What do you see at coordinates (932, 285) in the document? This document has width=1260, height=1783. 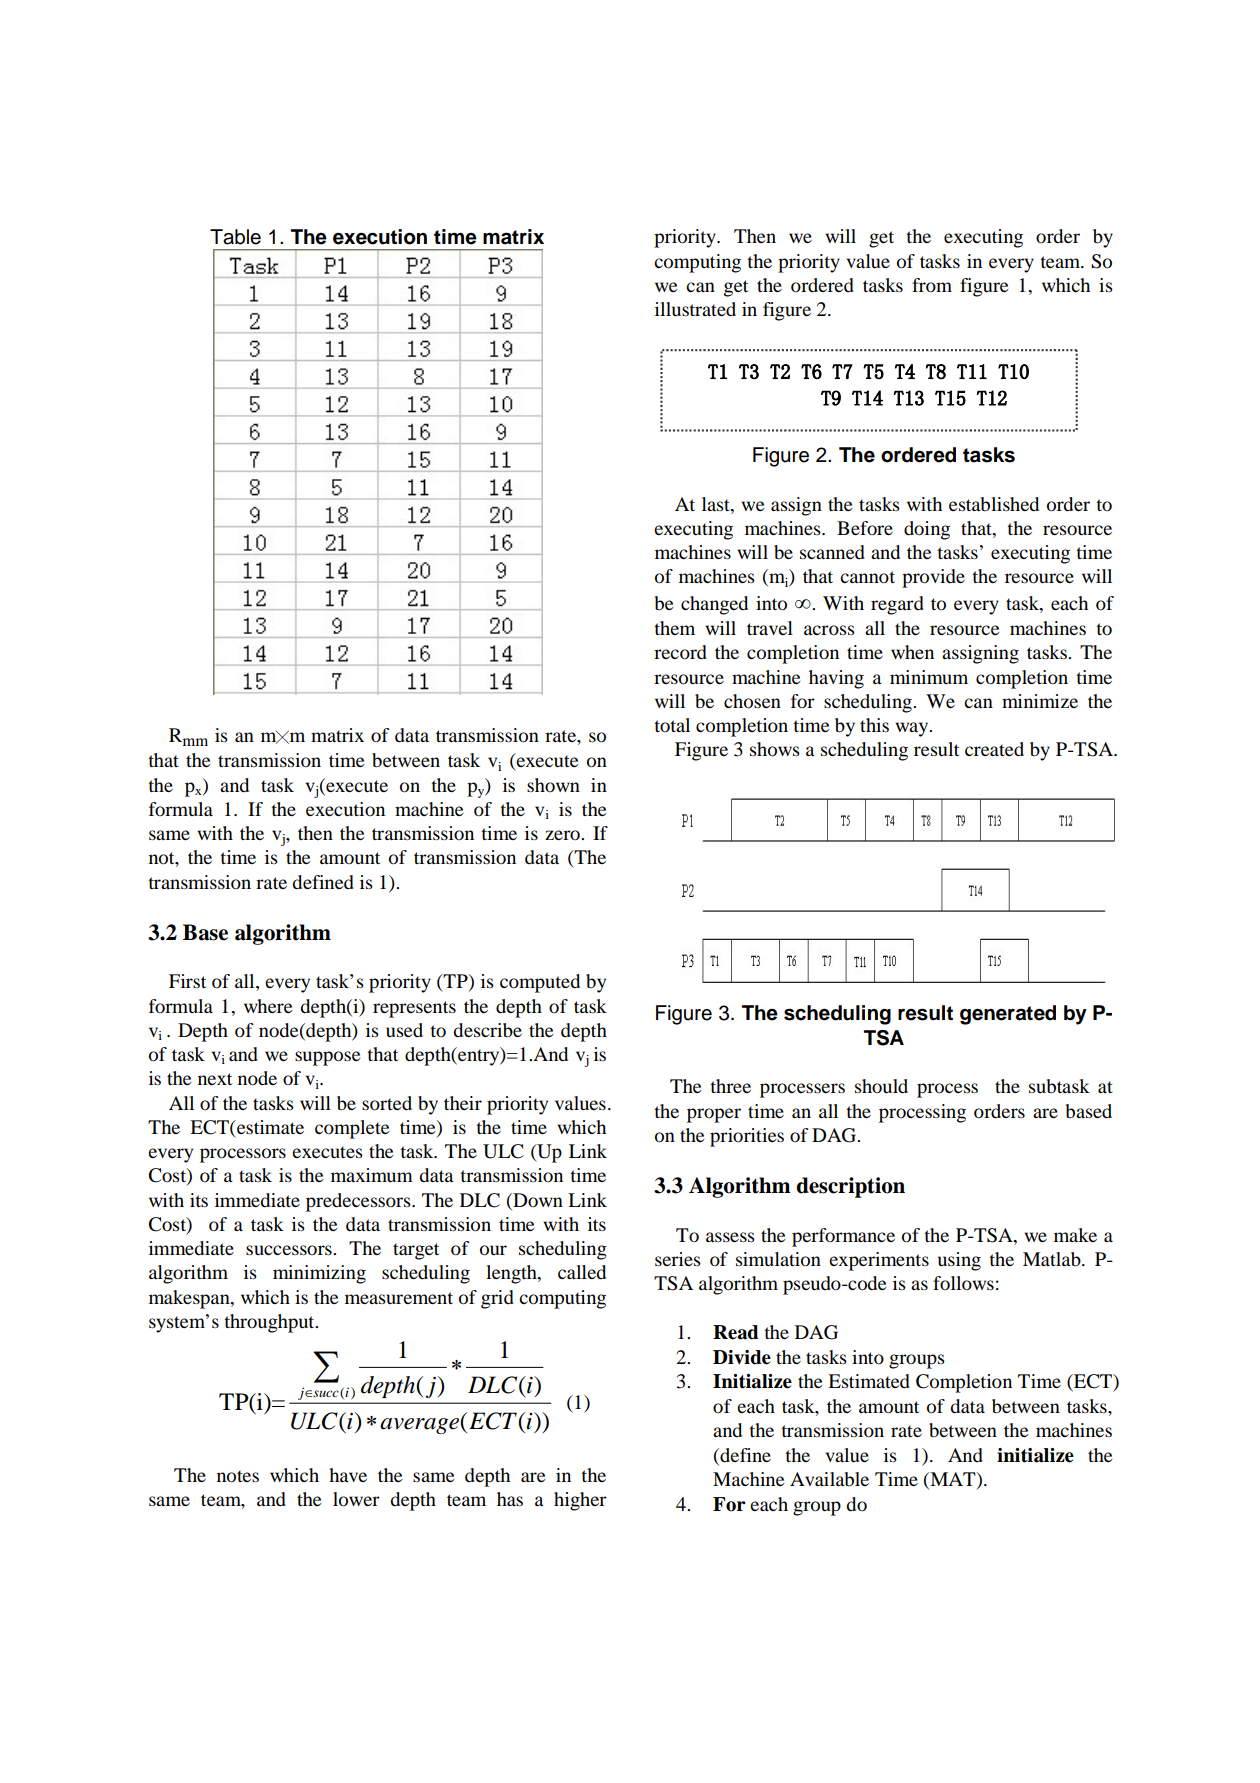 I see `from` at bounding box center [932, 285].
